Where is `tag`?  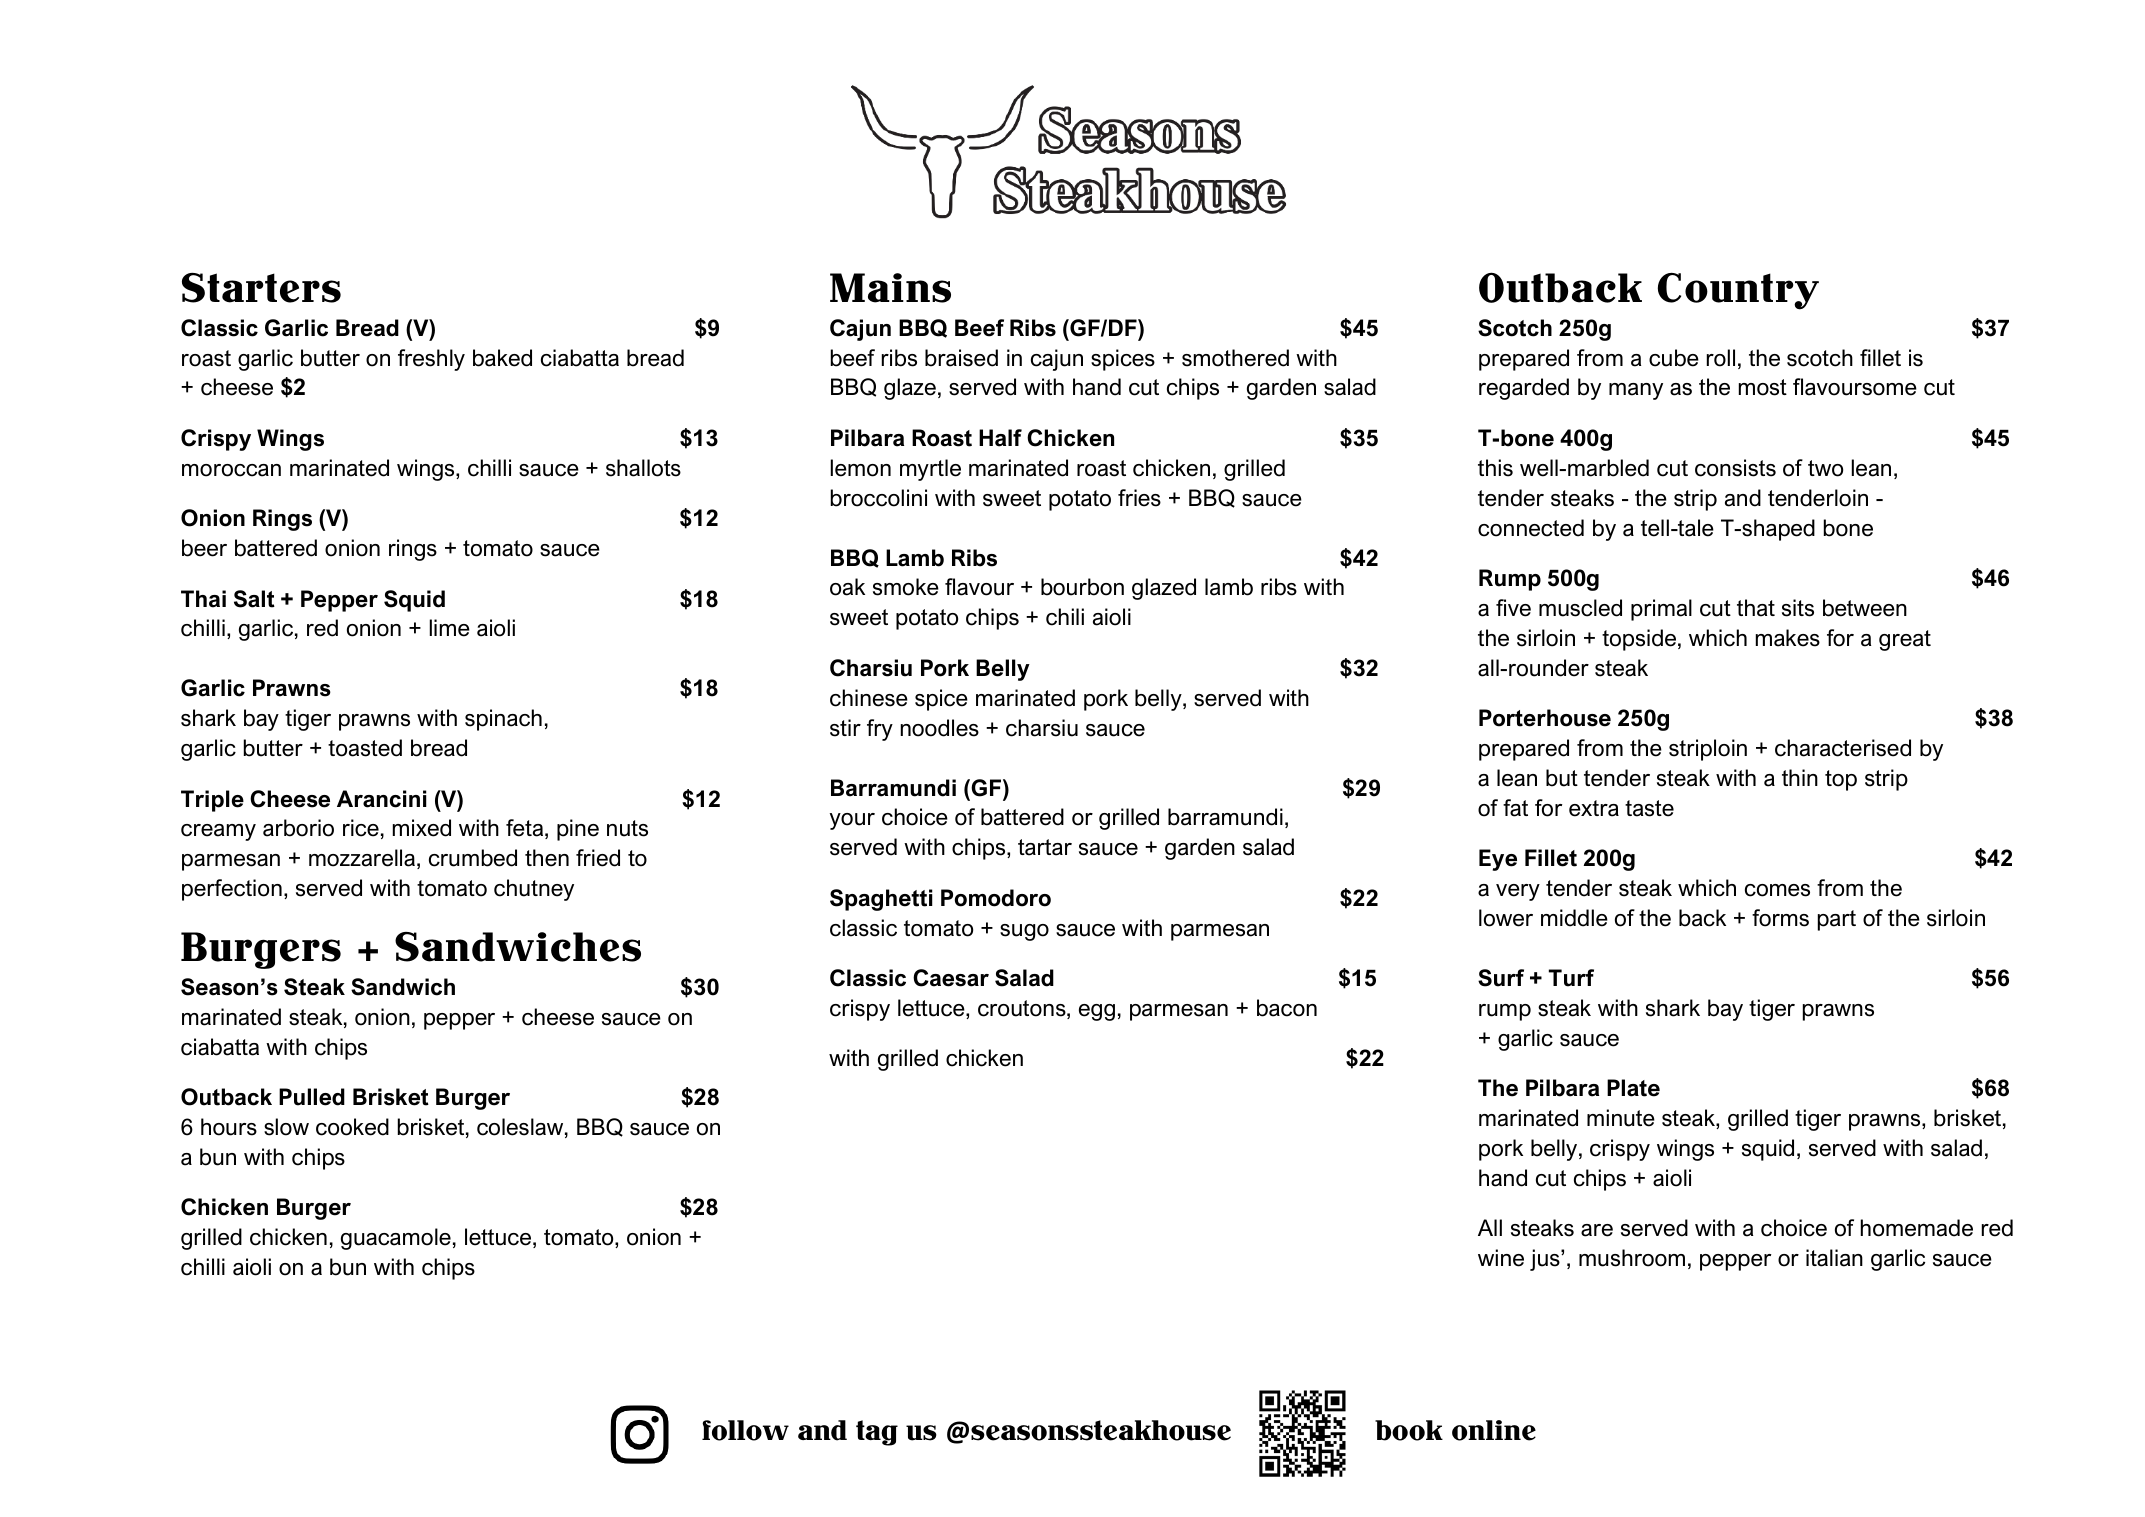
tag is located at coordinates (877, 1433).
